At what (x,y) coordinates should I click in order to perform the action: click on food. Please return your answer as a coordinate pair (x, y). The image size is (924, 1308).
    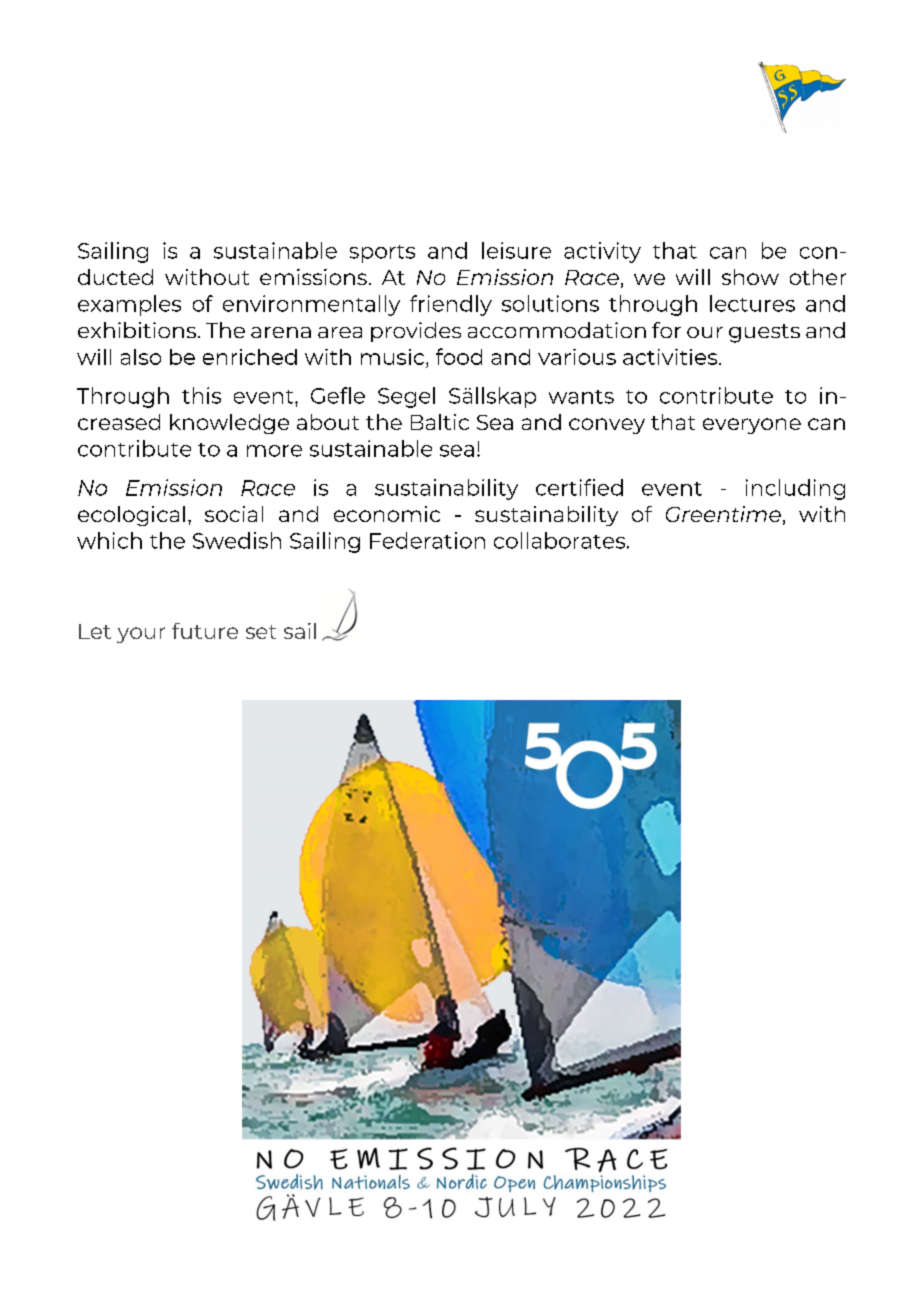
    Looking at the image, I should click on (459, 356).
